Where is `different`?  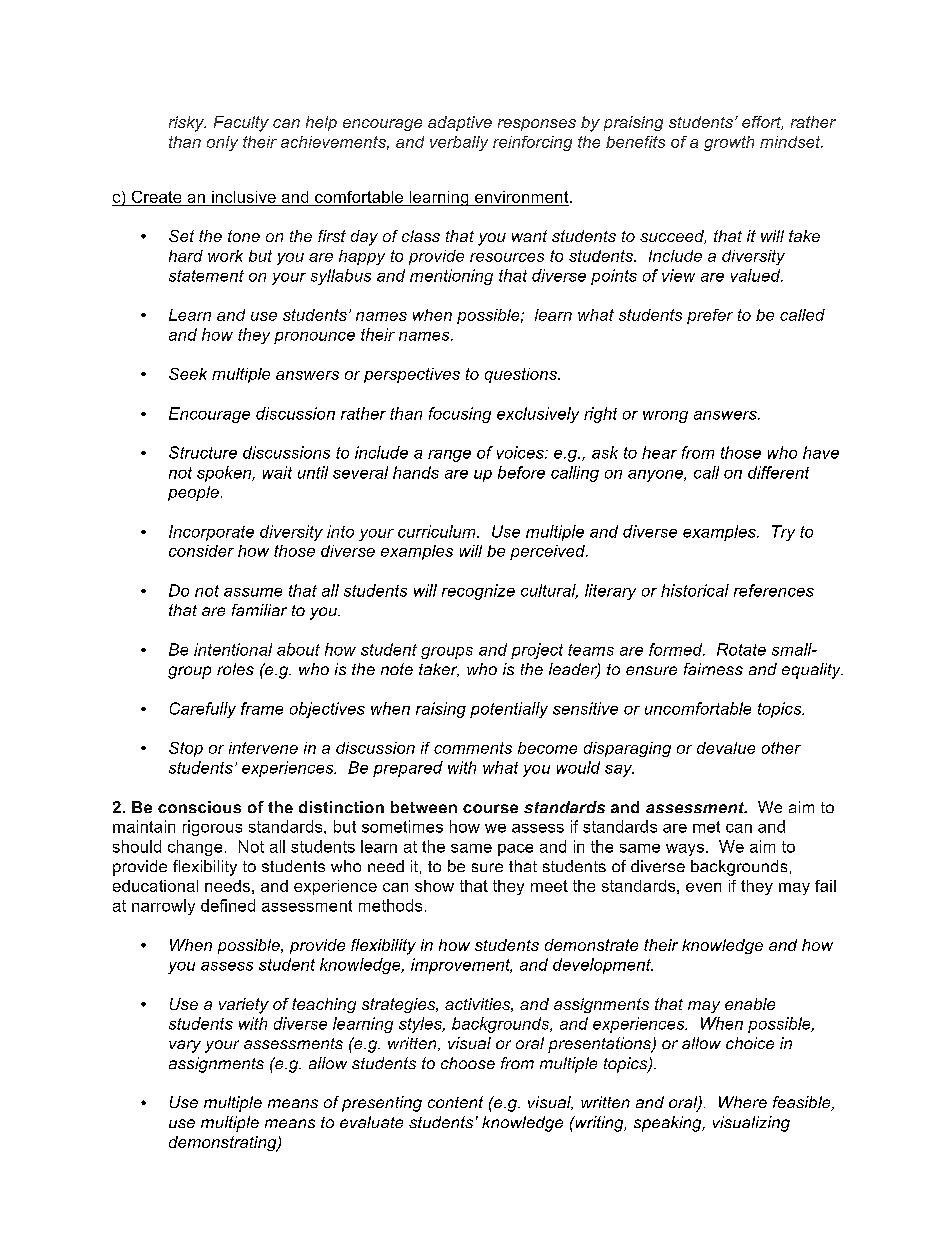
different is located at coordinates (778, 472).
